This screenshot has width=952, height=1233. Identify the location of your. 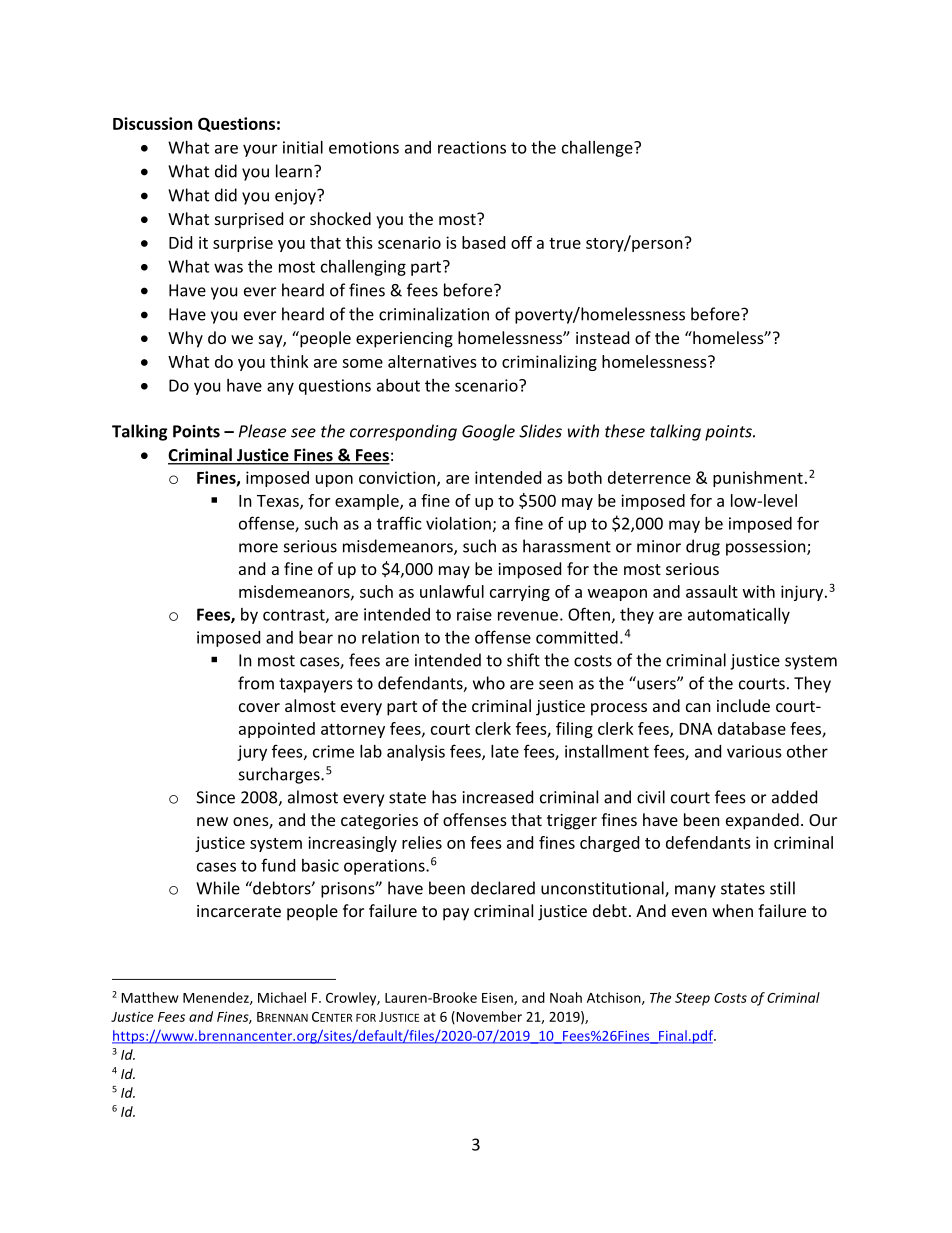
(260, 150).
